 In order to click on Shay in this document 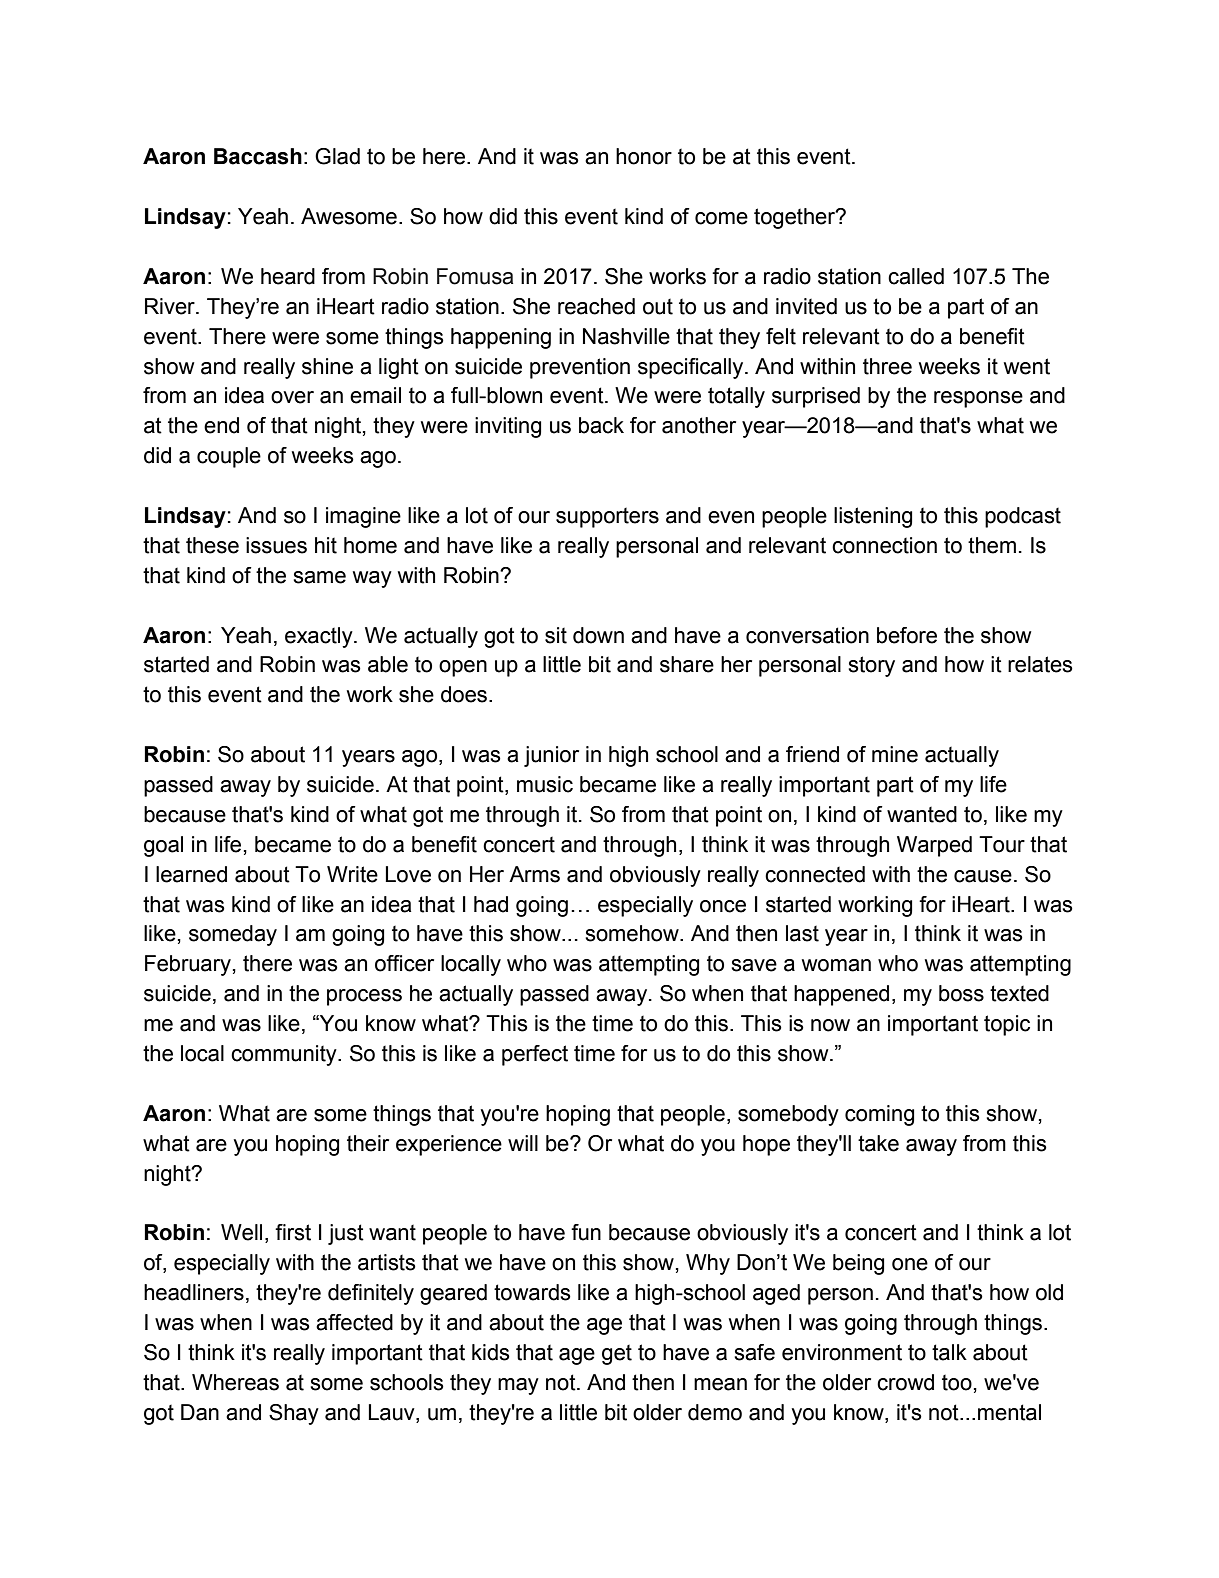, I will do `click(294, 1414)`.
